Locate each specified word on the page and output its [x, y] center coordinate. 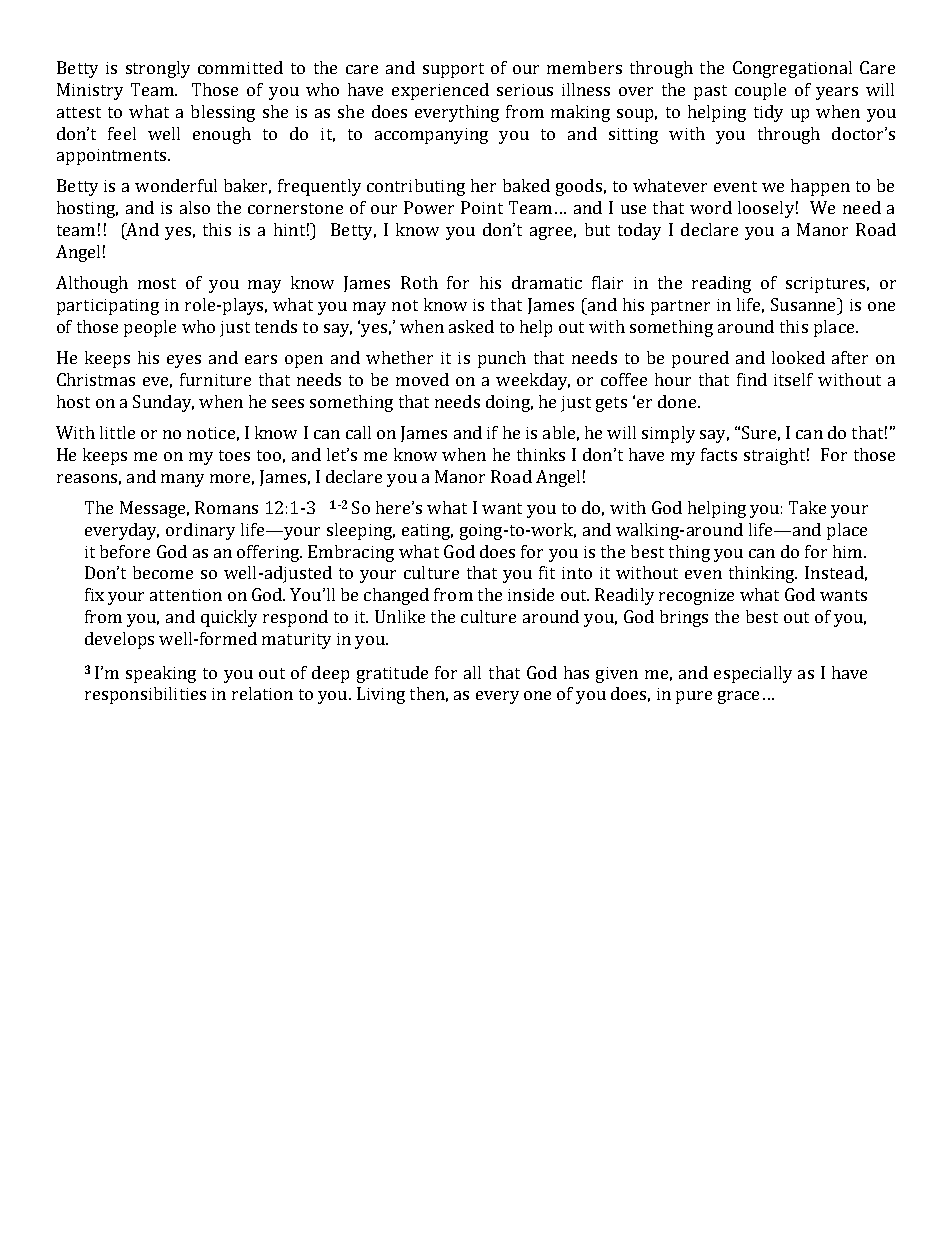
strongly [158, 69]
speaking [161, 674]
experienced [440, 91]
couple [760, 91]
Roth [419, 282]
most [157, 283]
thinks [541, 454]
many [182, 480]
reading [721, 284]
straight [774, 456]
